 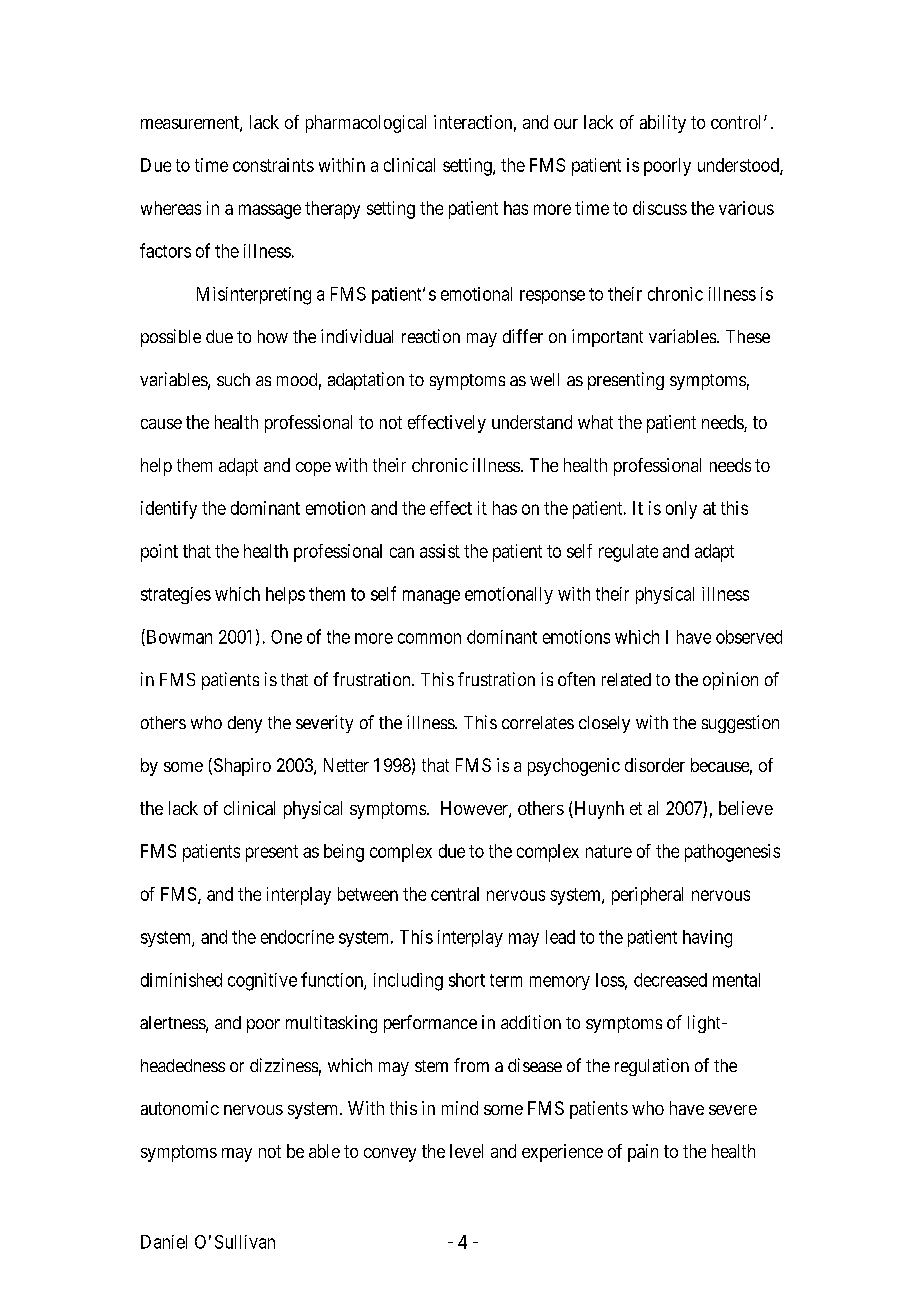 What do you see at coordinates (366, 124) in the page?
I see `pharmacological` at bounding box center [366, 124].
